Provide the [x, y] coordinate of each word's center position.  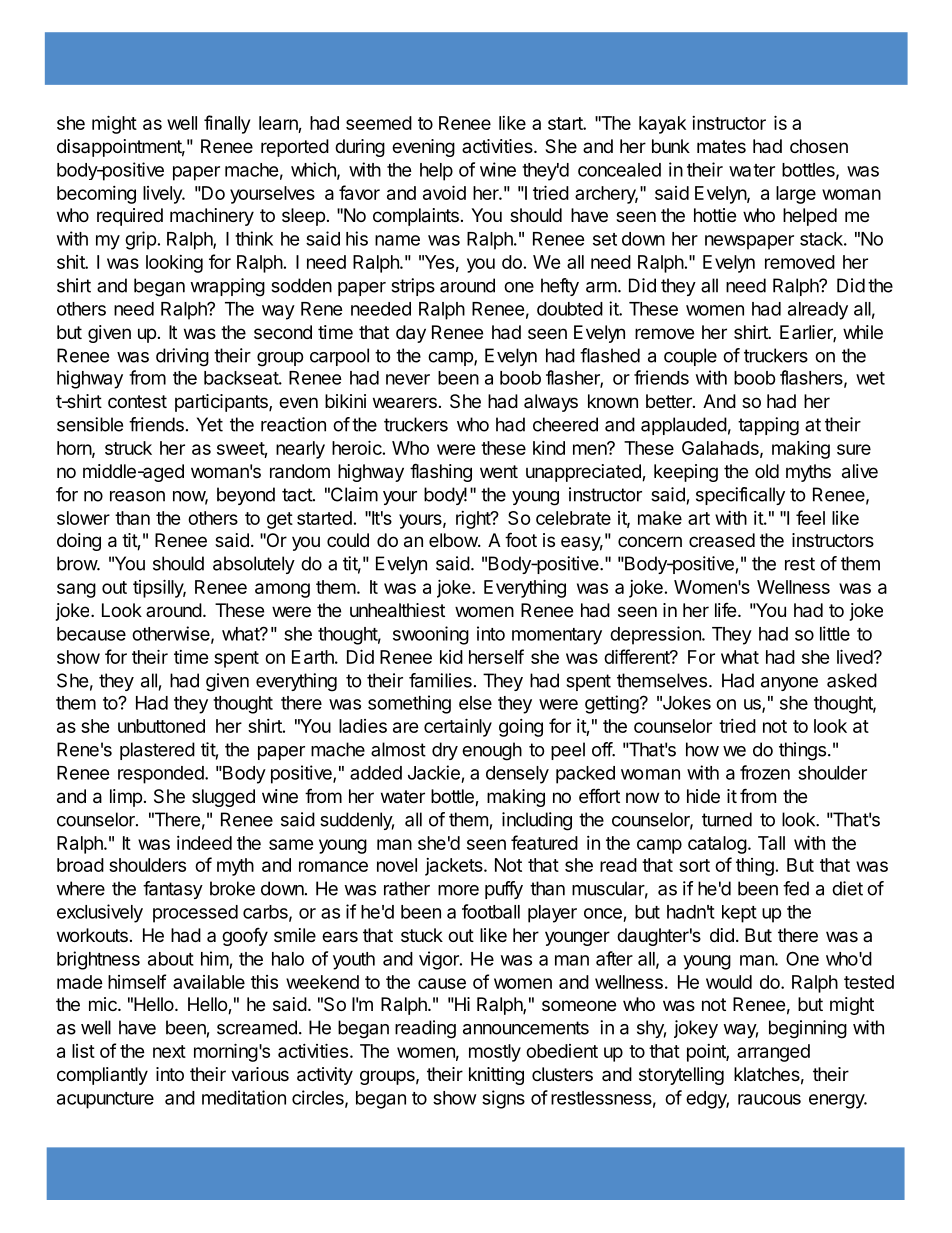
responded [161, 775]
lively [163, 195]
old [767, 471]
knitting [496, 1076]
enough [492, 751]
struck [128, 448]
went [499, 471]
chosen [819, 146]
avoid [444, 192]
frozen [765, 772]
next [169, 1051]
